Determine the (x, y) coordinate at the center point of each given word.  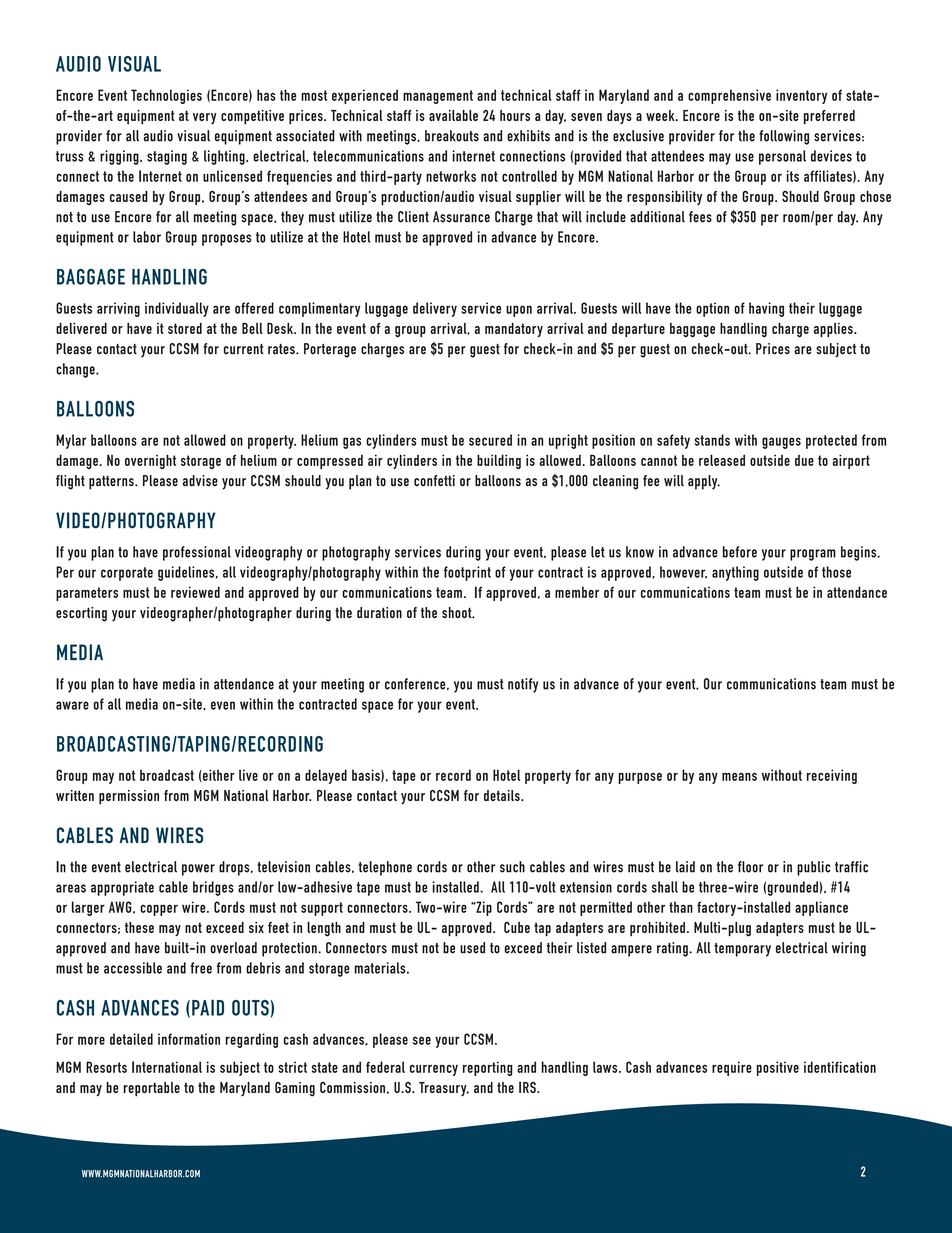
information (189, 1039)
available (453, 115)
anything (735, 573)
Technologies (166, 96)
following (784, 137)
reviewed (195, 592)
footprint (467, 573)
